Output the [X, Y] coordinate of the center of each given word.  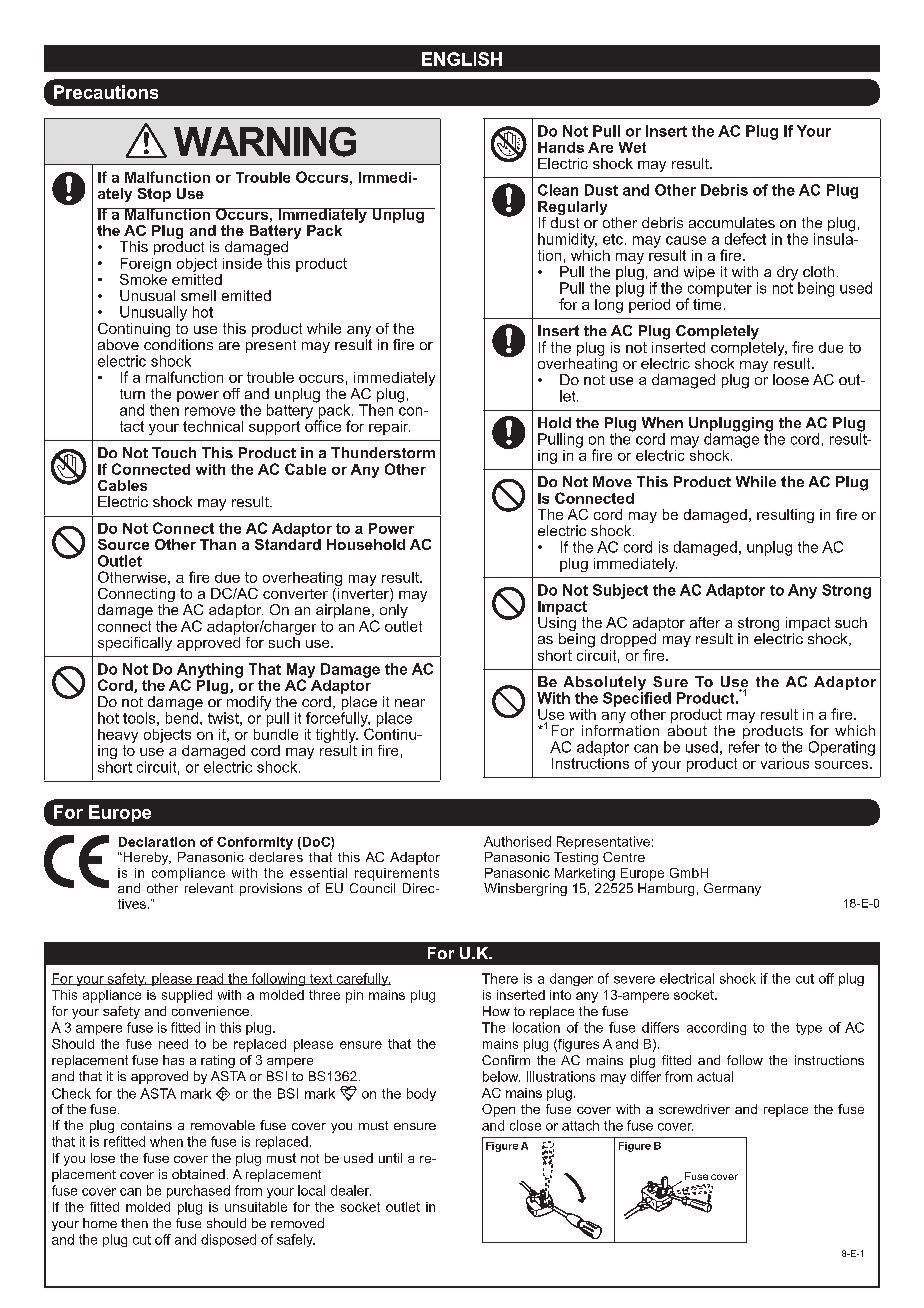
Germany [732, 889]
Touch [174, 452]
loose [791, 379]
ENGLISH [462, 59]
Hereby [146, 858]
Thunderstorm [383, 452]
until [390, 1158]
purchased [198, 1191]
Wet [632, 147]
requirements [397, 874]
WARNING [265, 142]
